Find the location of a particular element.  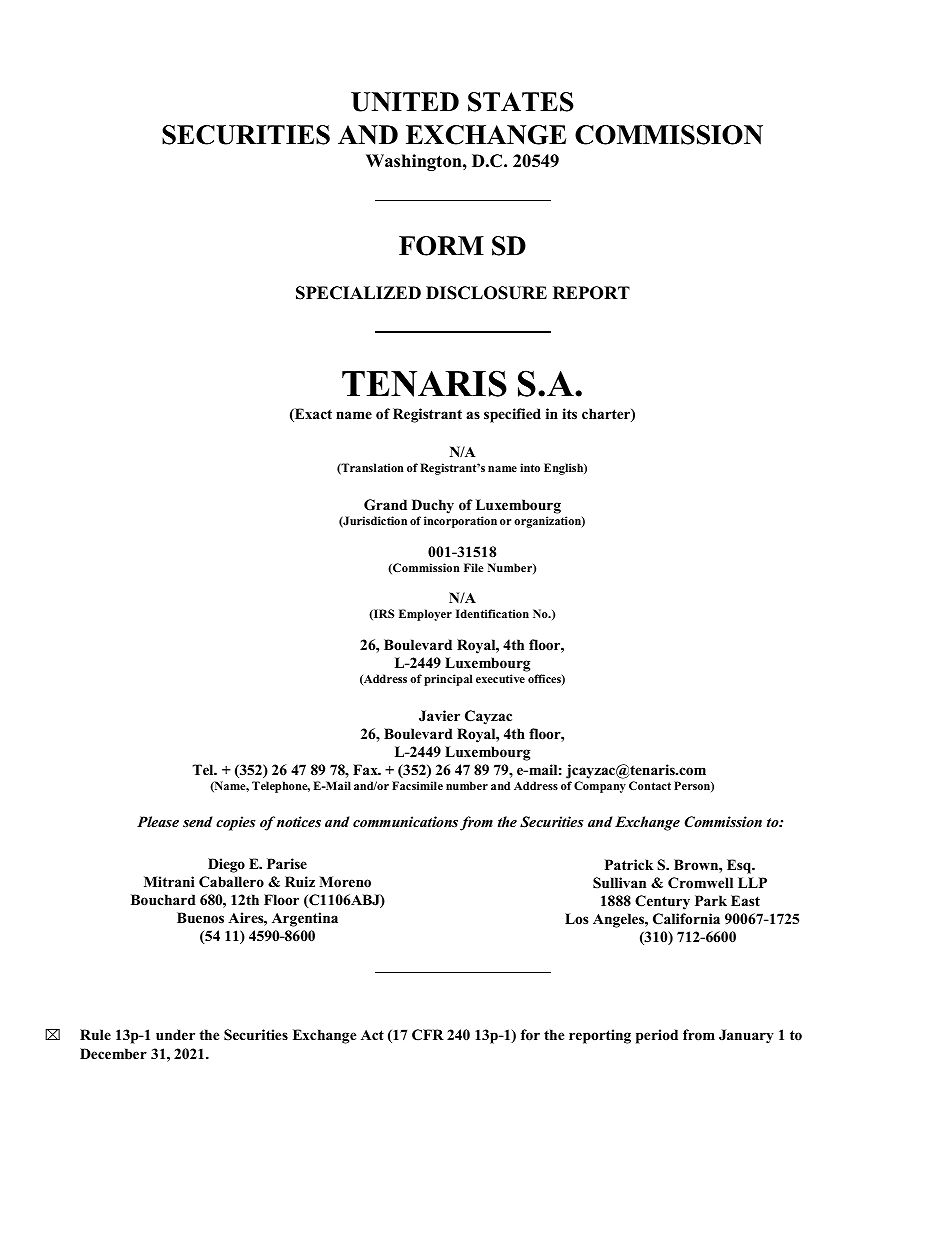

CFR is located at coordinates (428, 1035).
